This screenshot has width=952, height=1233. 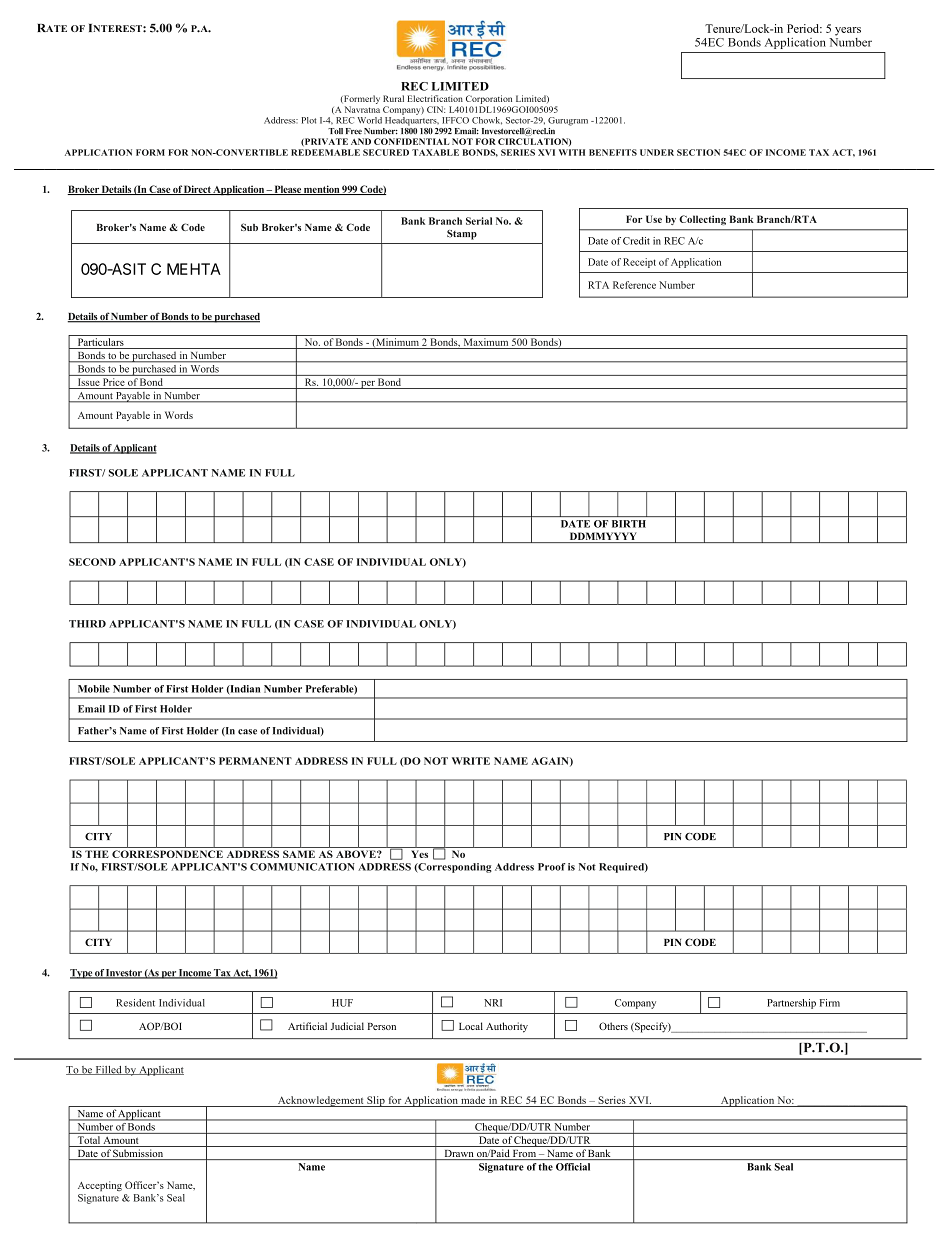 I want to click on Reference, so click(x=634, y=285).
